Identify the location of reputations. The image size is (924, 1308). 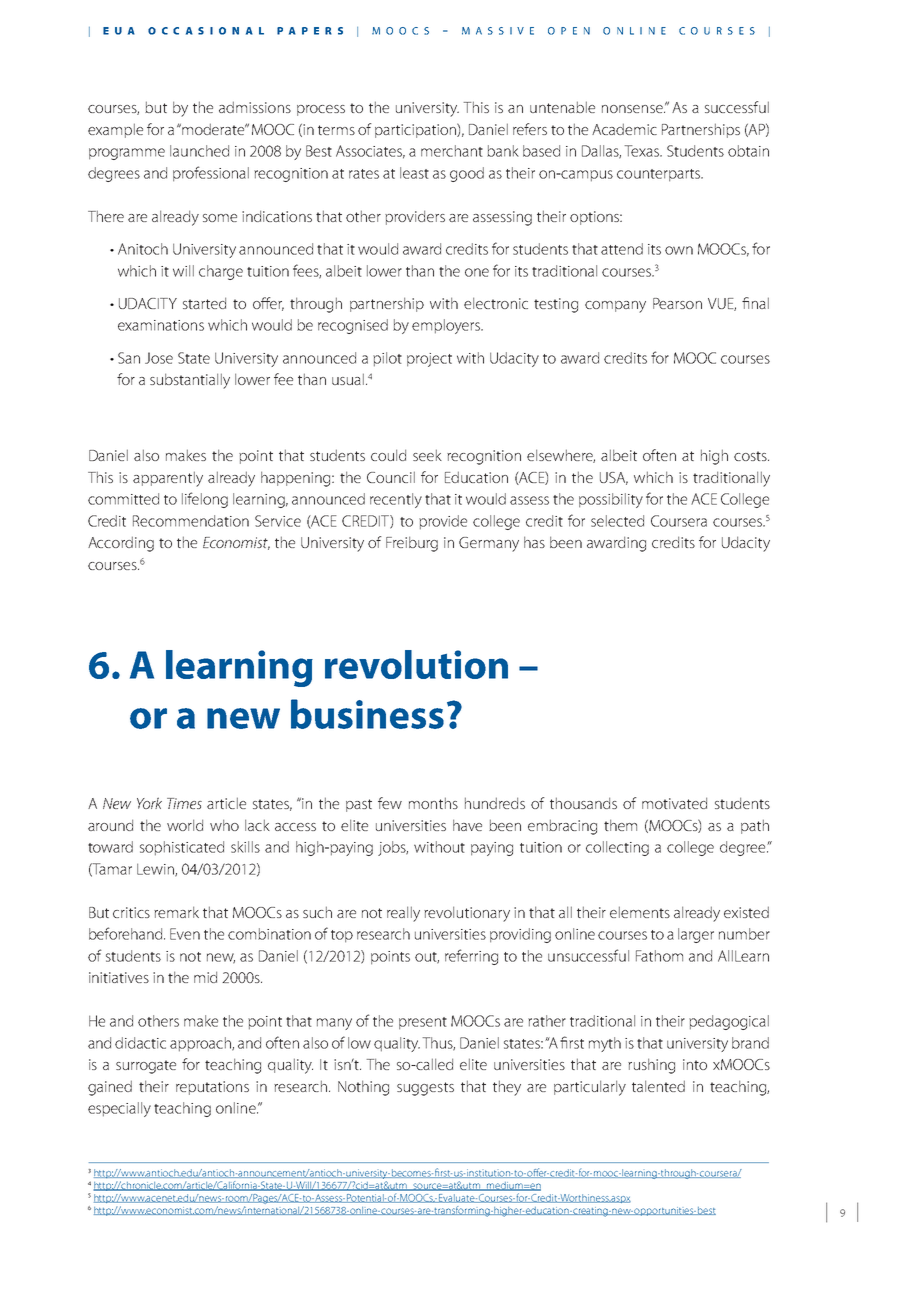
(212, 1088).
